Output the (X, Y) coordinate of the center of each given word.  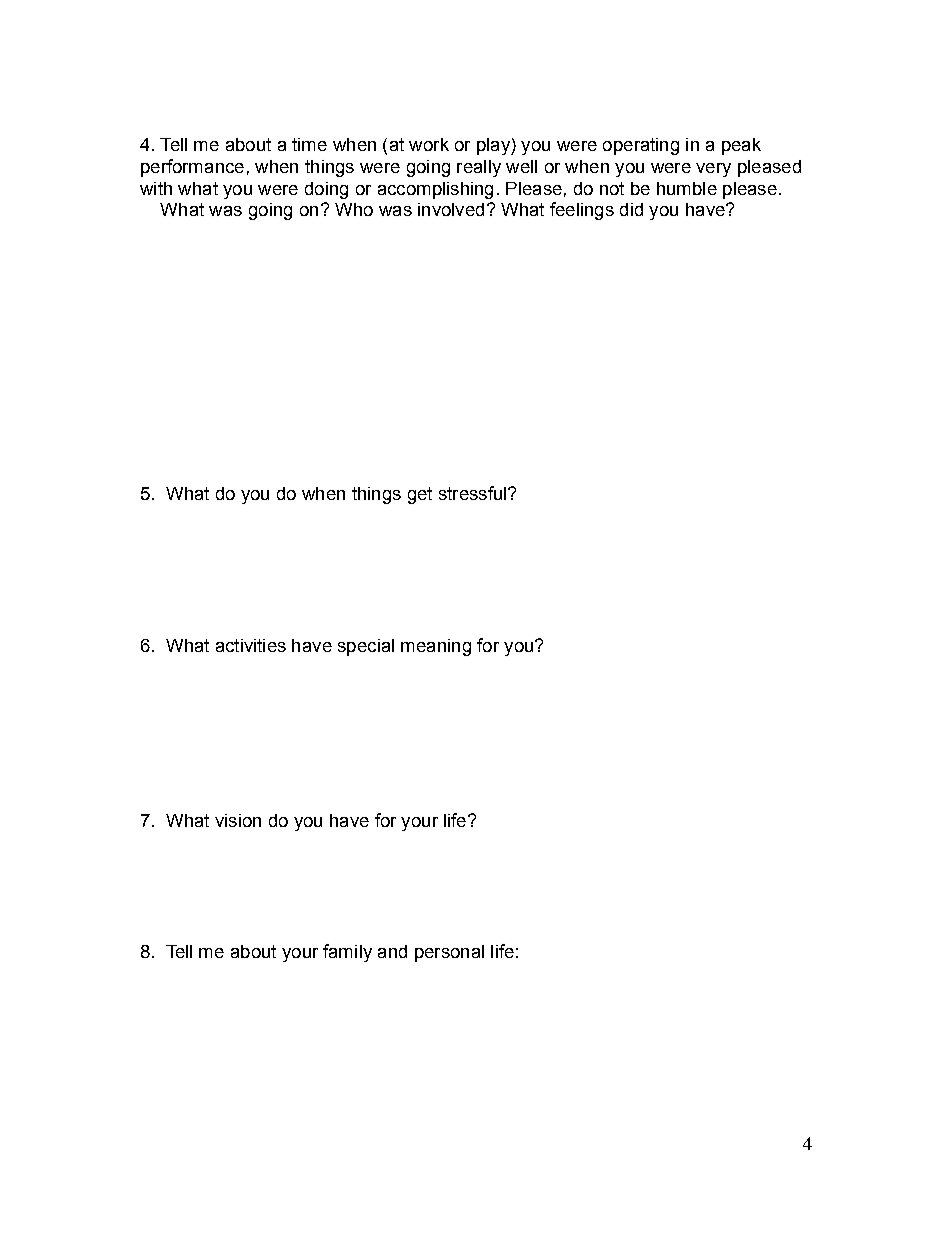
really (479, 168)
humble (687, 188)
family (347, 953)
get (420, 495)
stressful (472, 493)
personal (449, 953)
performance (192, 168)
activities (251, 645)
